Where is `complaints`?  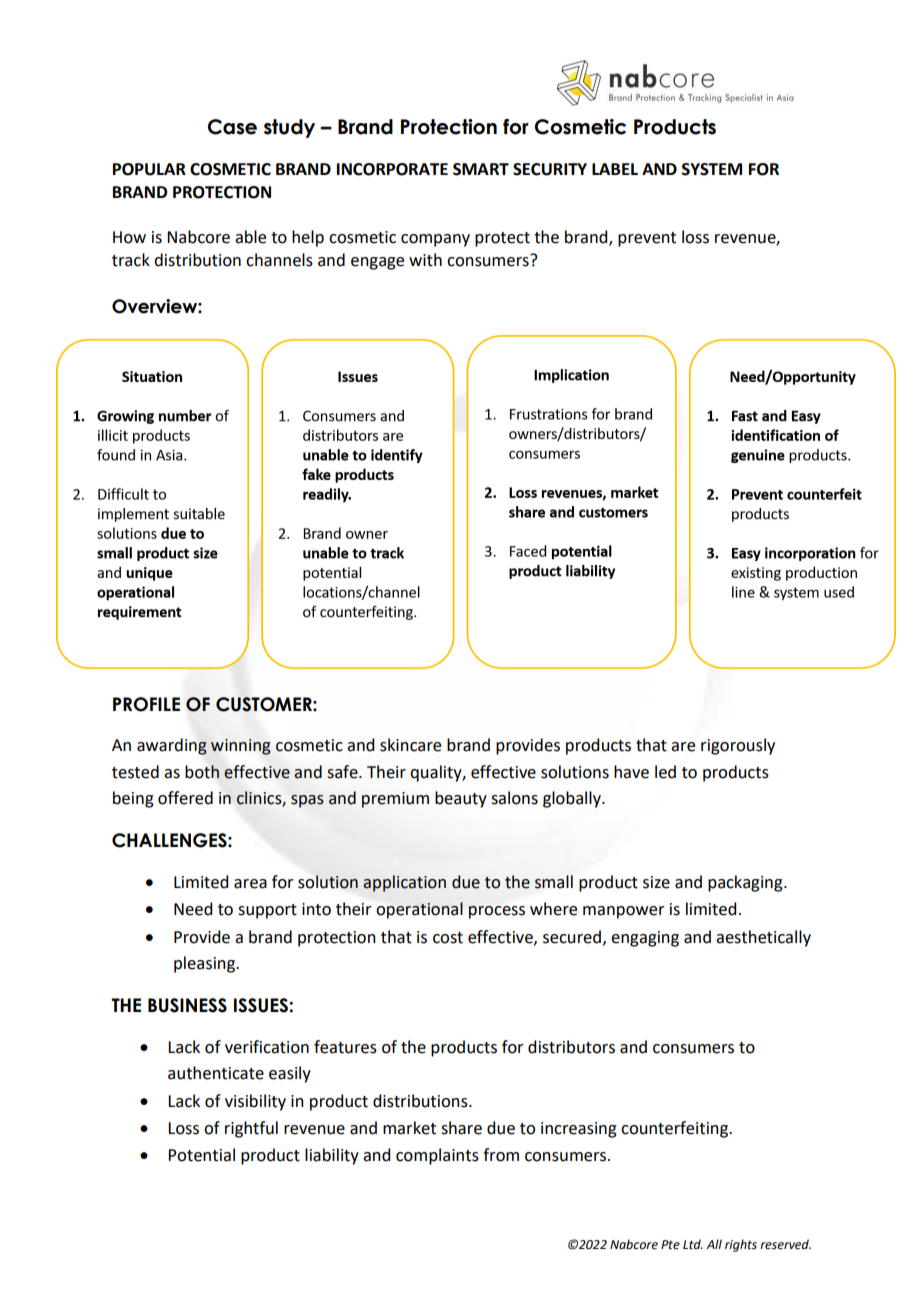
complaints is located at coordinates (437, 1156).
